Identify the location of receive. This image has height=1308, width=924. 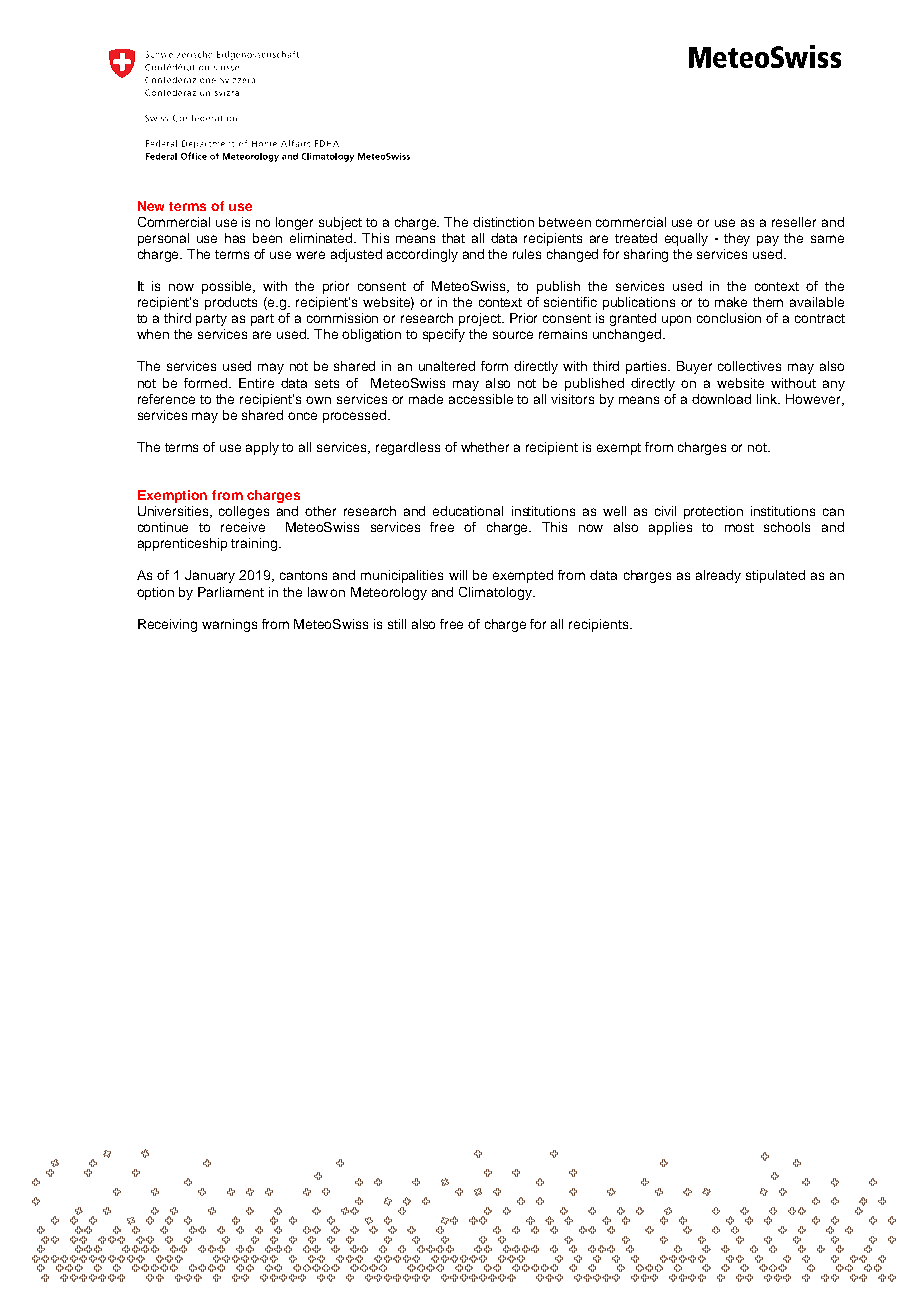
(243, 527).
